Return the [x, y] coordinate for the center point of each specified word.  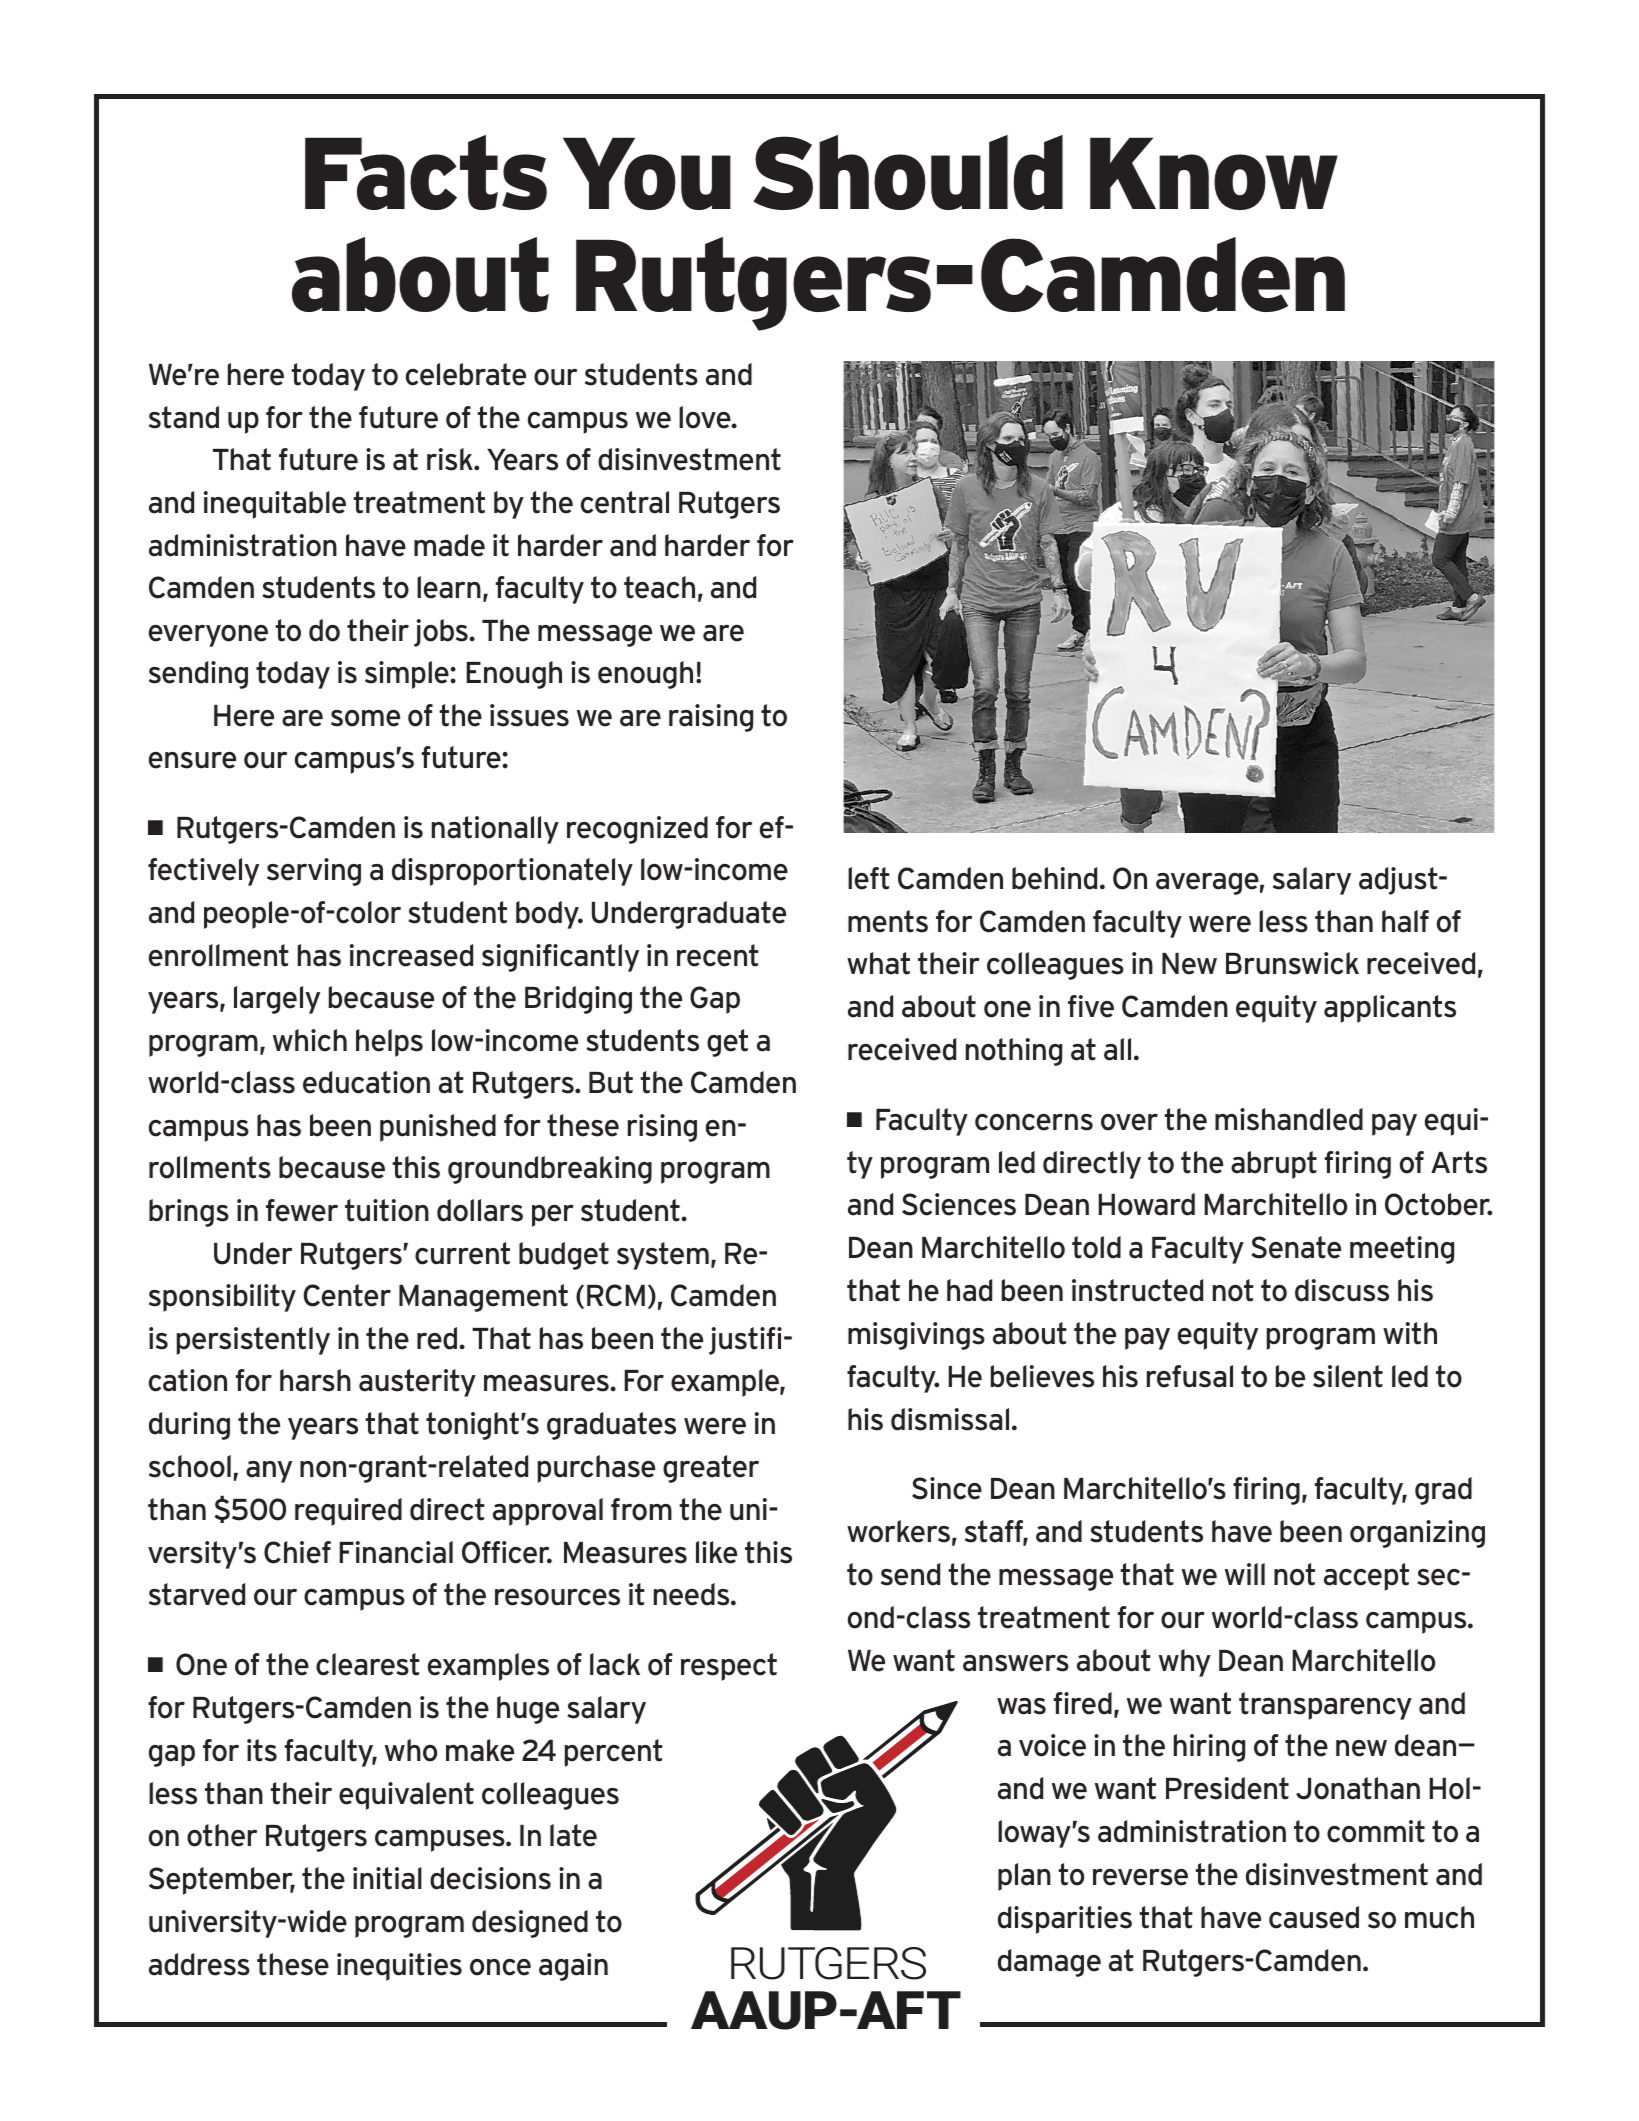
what [878, 963]
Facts [426, 172]
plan [1024, 1877]
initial [387, 1878]
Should [908, 172]
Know [1214, 173]
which [310, 1040]
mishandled [1289, 1119]
